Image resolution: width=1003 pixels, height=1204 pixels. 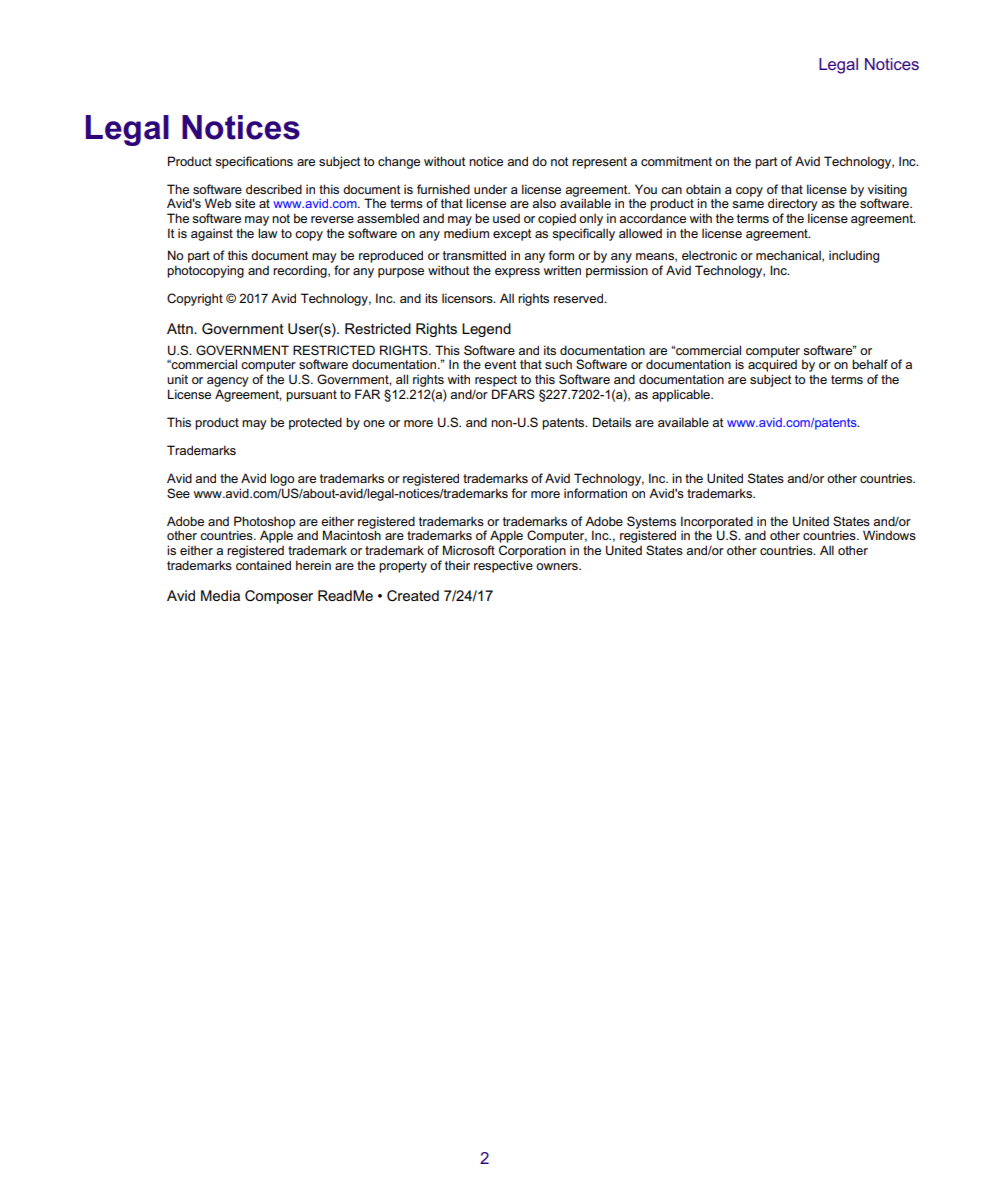 What do you see at coordinates (558, 566) in the screenshot?
I see `owners` at bounding box center [558, 566].
